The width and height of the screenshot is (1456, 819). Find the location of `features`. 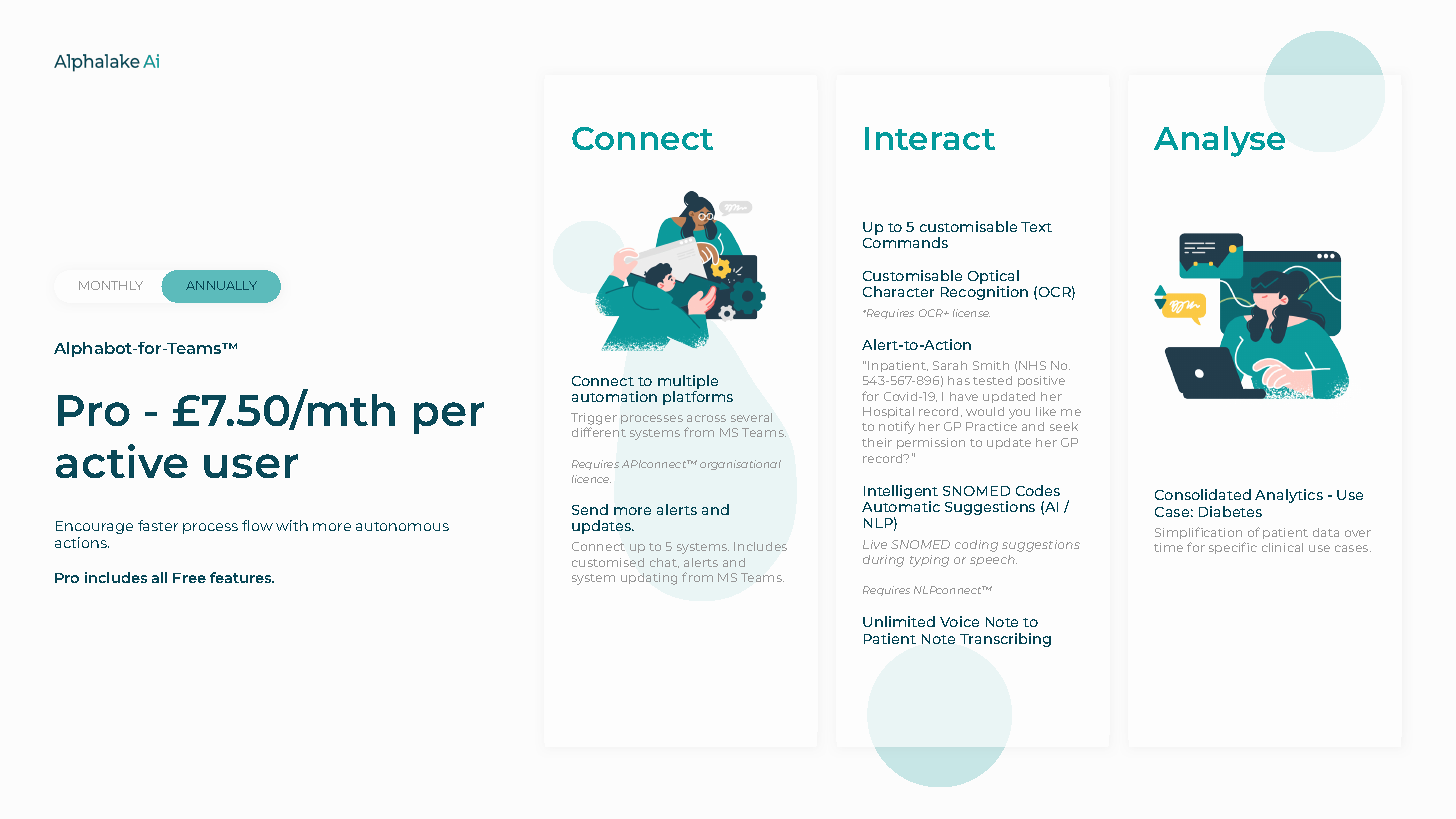

features is located at coordinates (242, 577).
